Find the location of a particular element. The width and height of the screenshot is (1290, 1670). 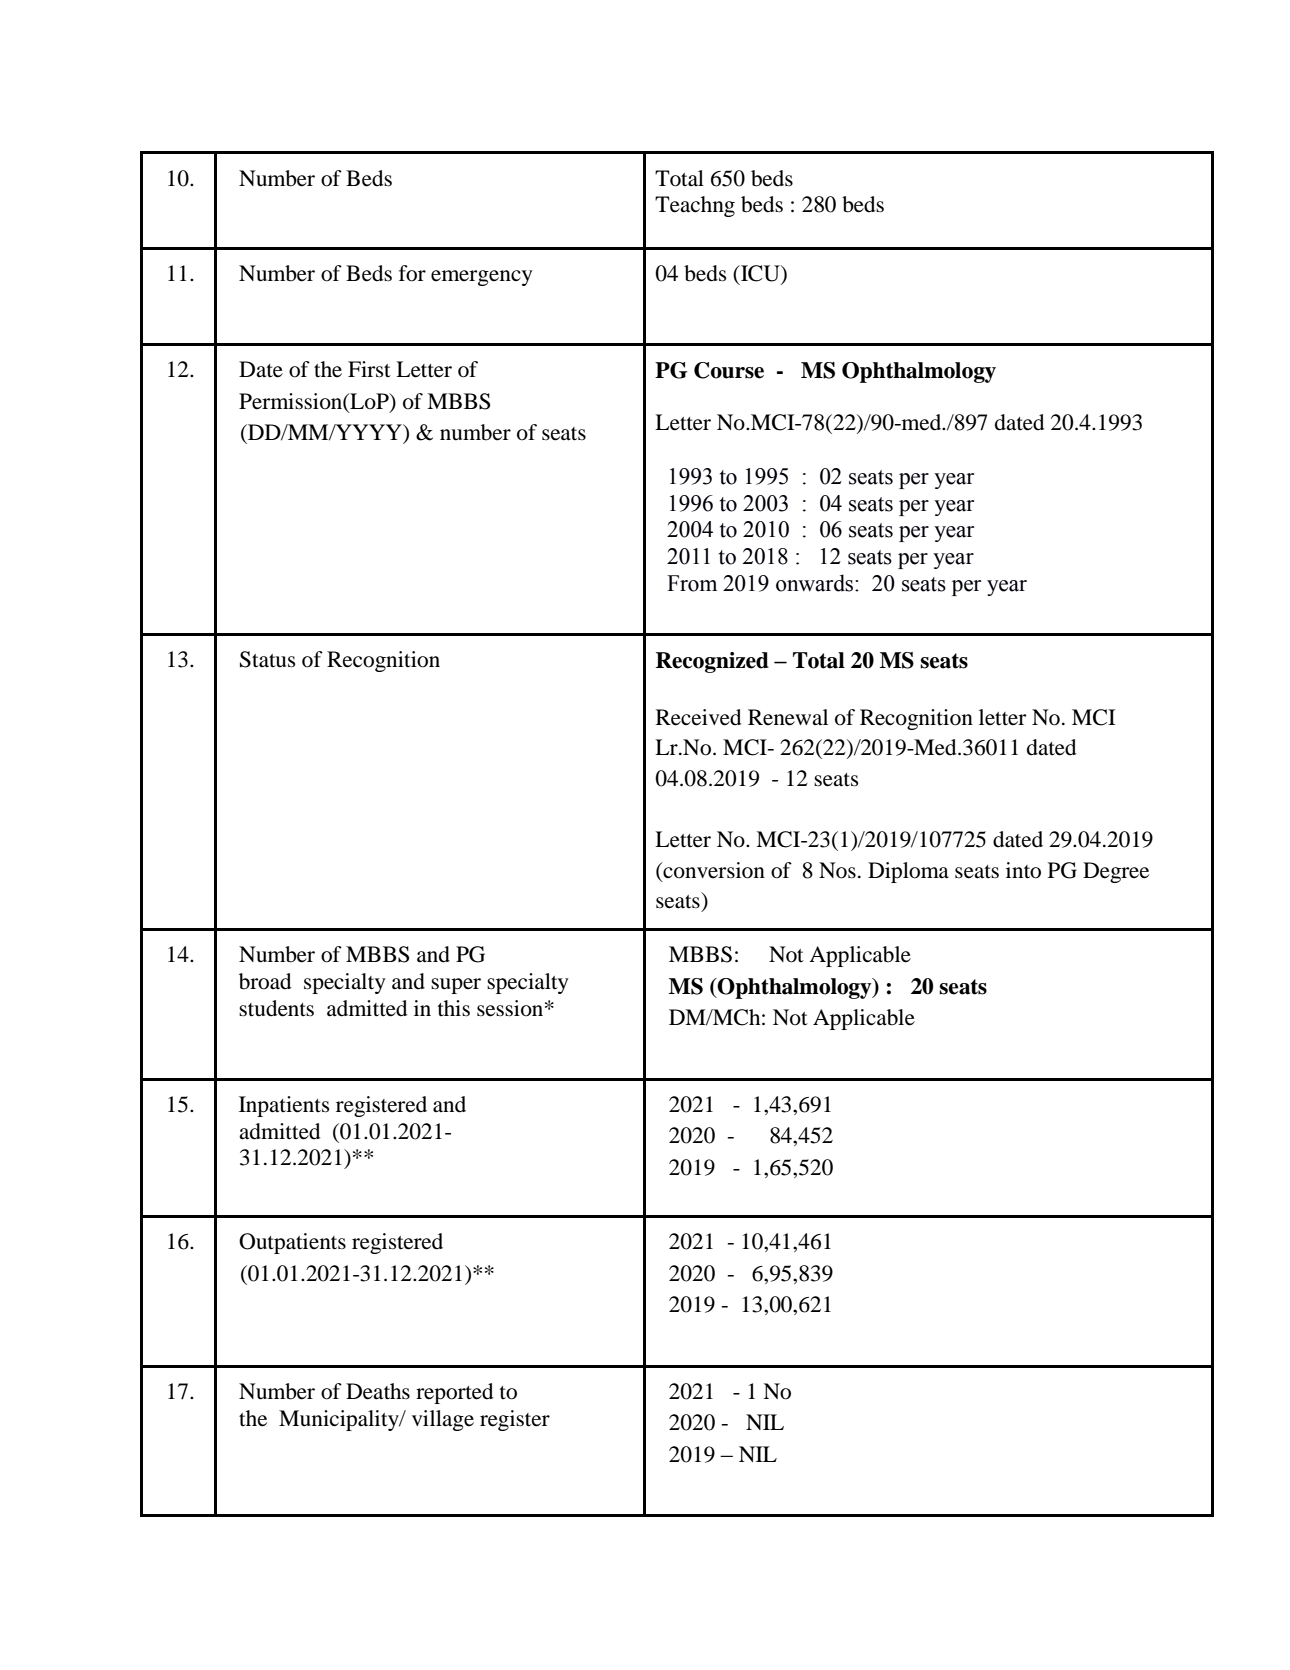

this is located at coordinates (454, 1008).
